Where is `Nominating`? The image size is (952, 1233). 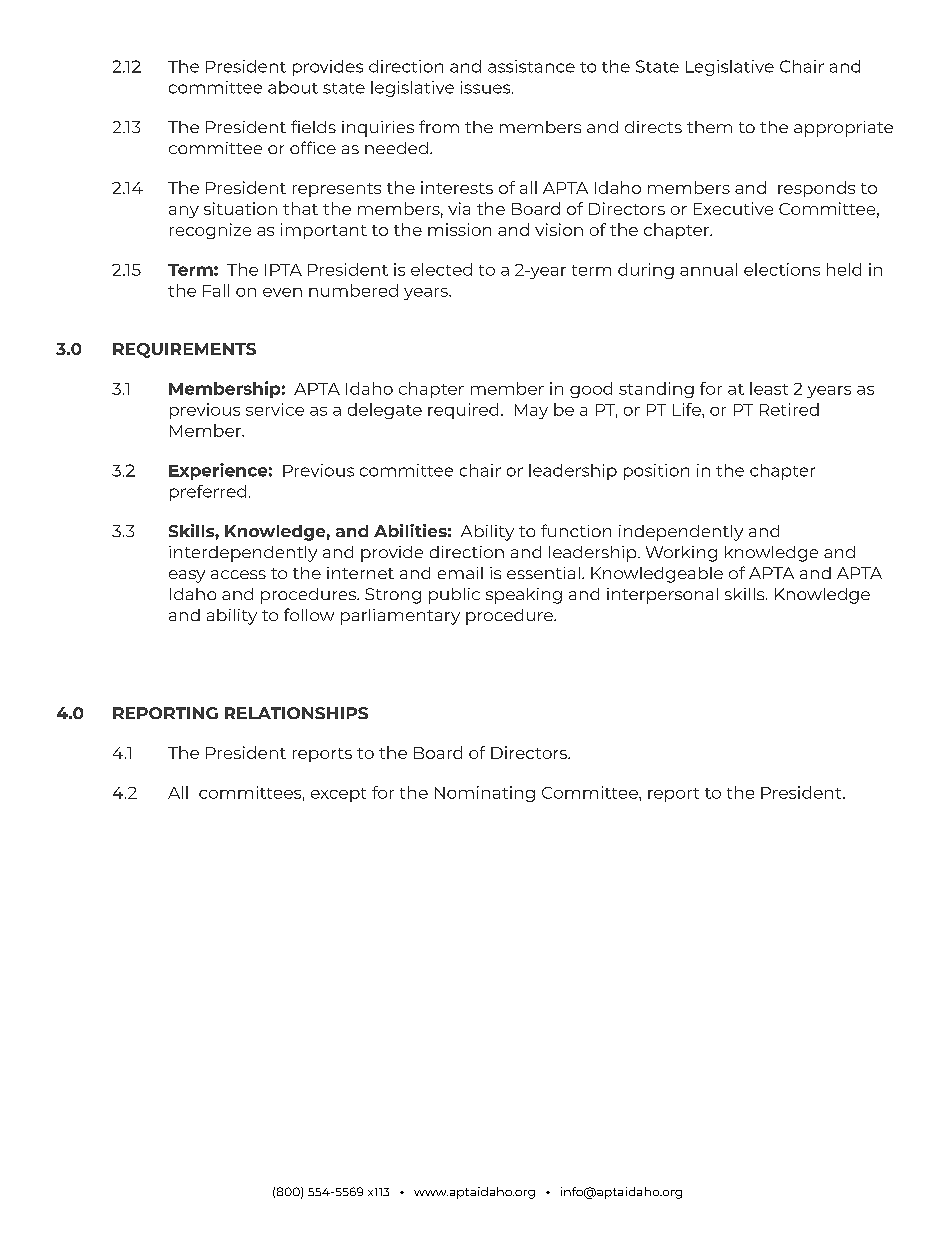
Nominating is located at coordinates (485, 794).
